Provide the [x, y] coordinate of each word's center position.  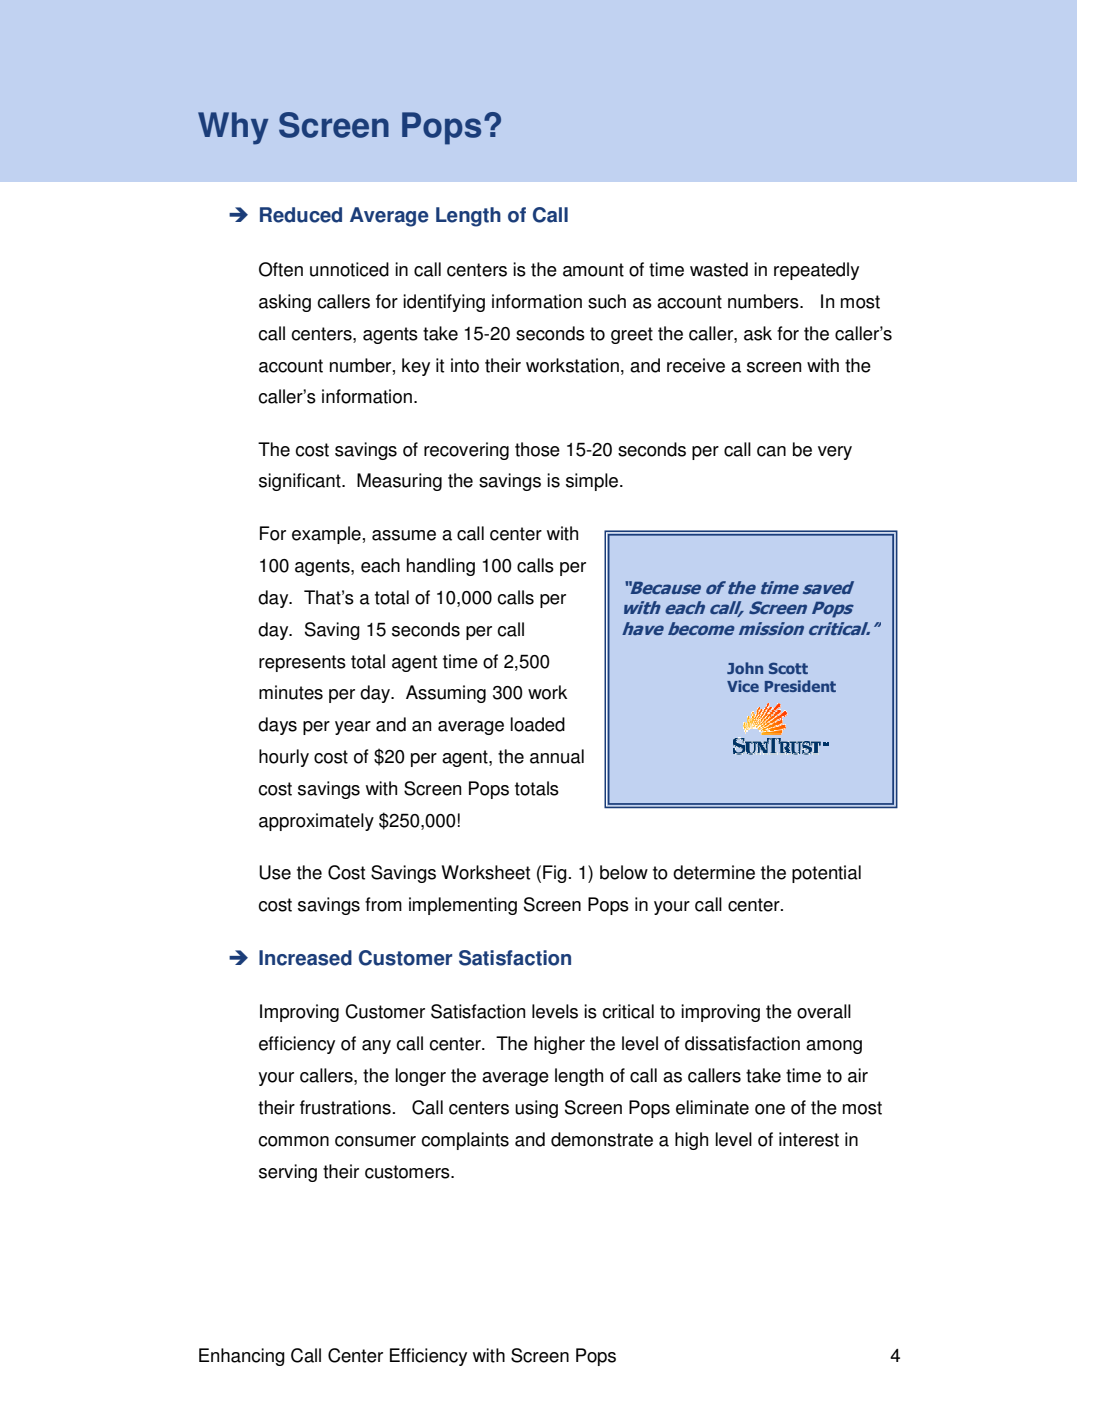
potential [826, 874]
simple [593, 482]
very [835, 453]
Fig [555, 874]
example [326, 535]
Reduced [301, 215]
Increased [305, 958]
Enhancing [242, 1357]
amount [593, 270]
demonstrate [602, 1139]
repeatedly [816, 271]
